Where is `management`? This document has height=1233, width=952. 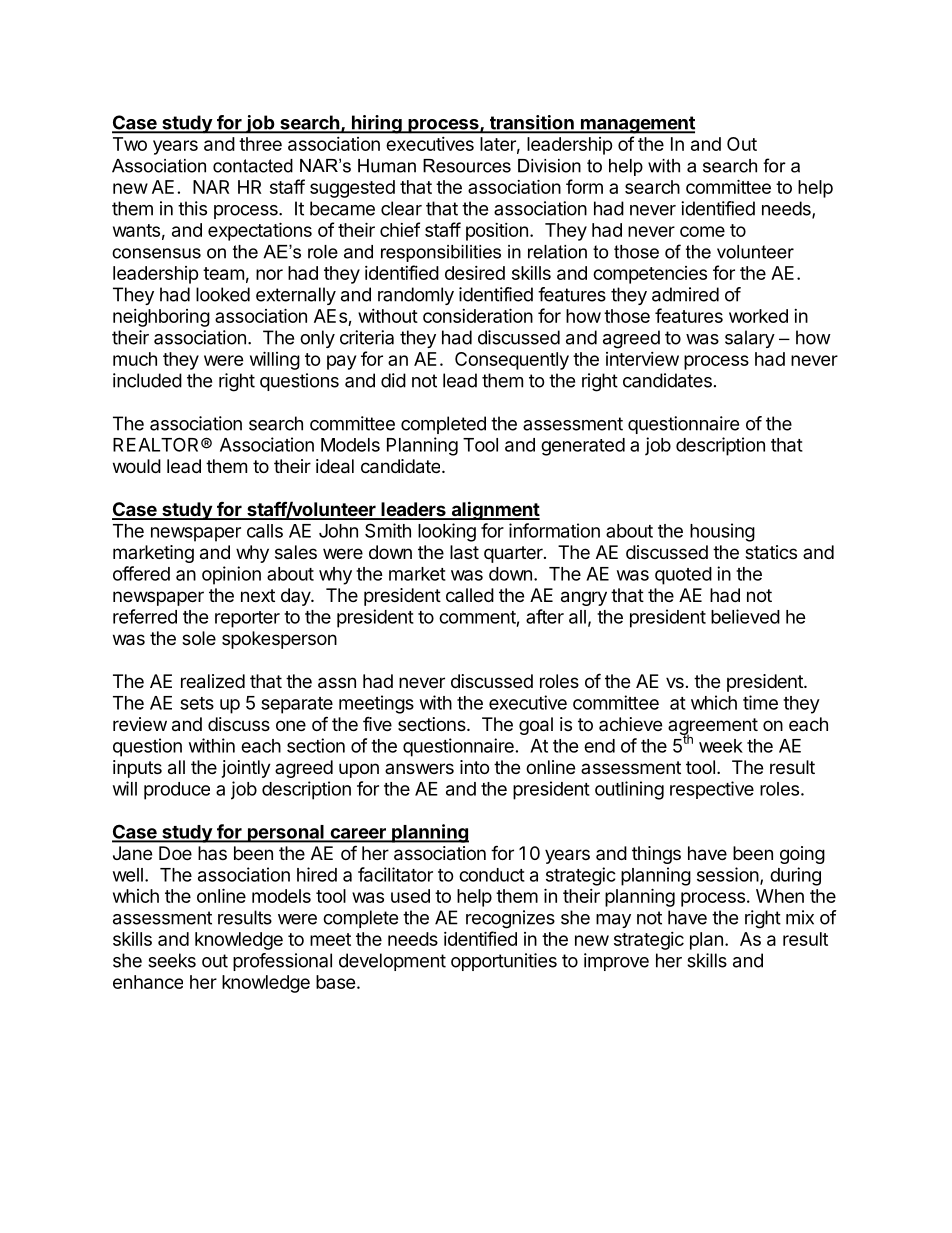 management is located at coordinates (637, 125).
